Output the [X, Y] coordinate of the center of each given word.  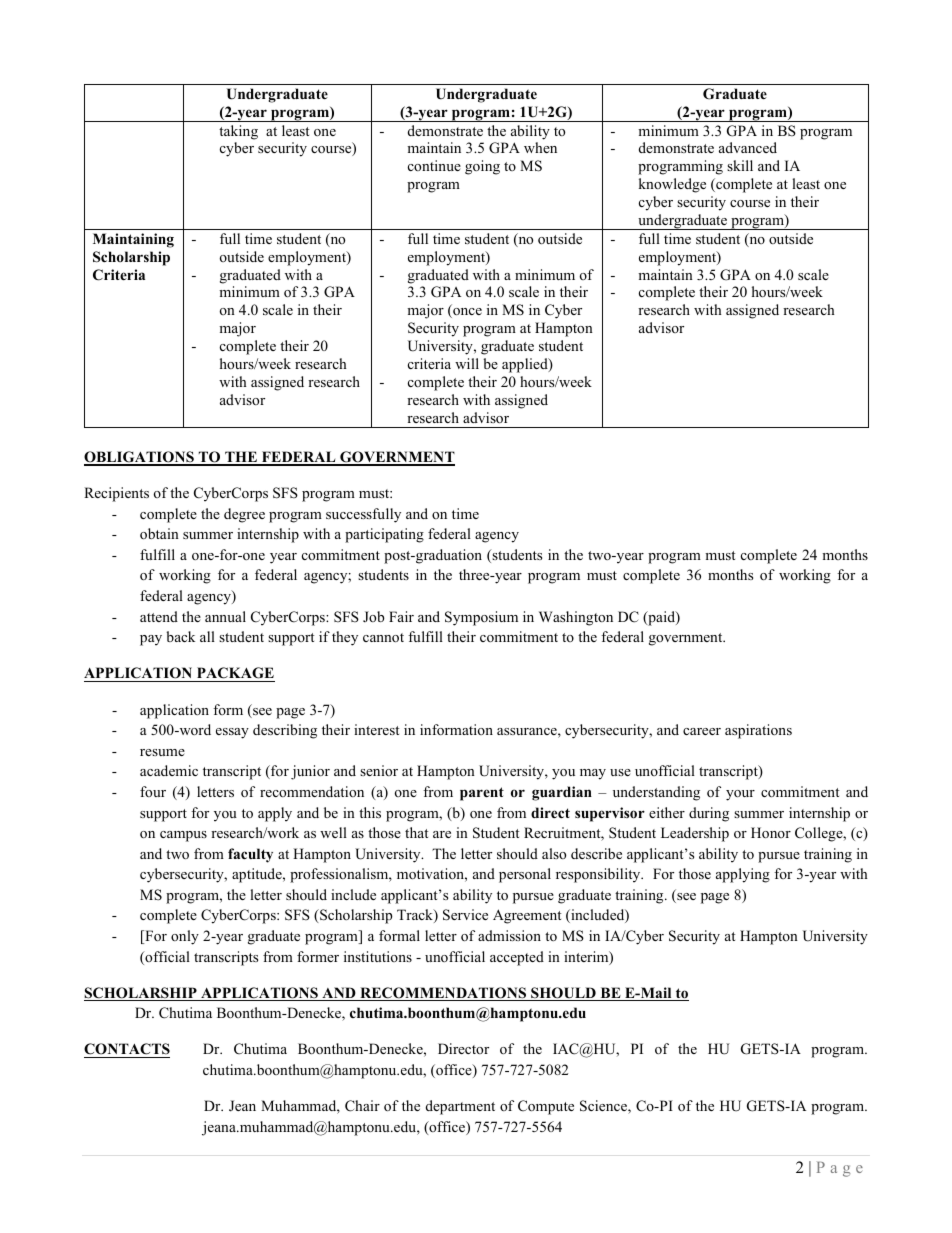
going [482, 167]
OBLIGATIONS [140, 458]
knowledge [672, 185]
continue [434, 165]
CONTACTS [127, 1050]
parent [482, 794]
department [460, 1107]
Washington [576, 618]
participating [384, 535]
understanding [656, 793]
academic [169, 770]
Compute [546, 1107]
